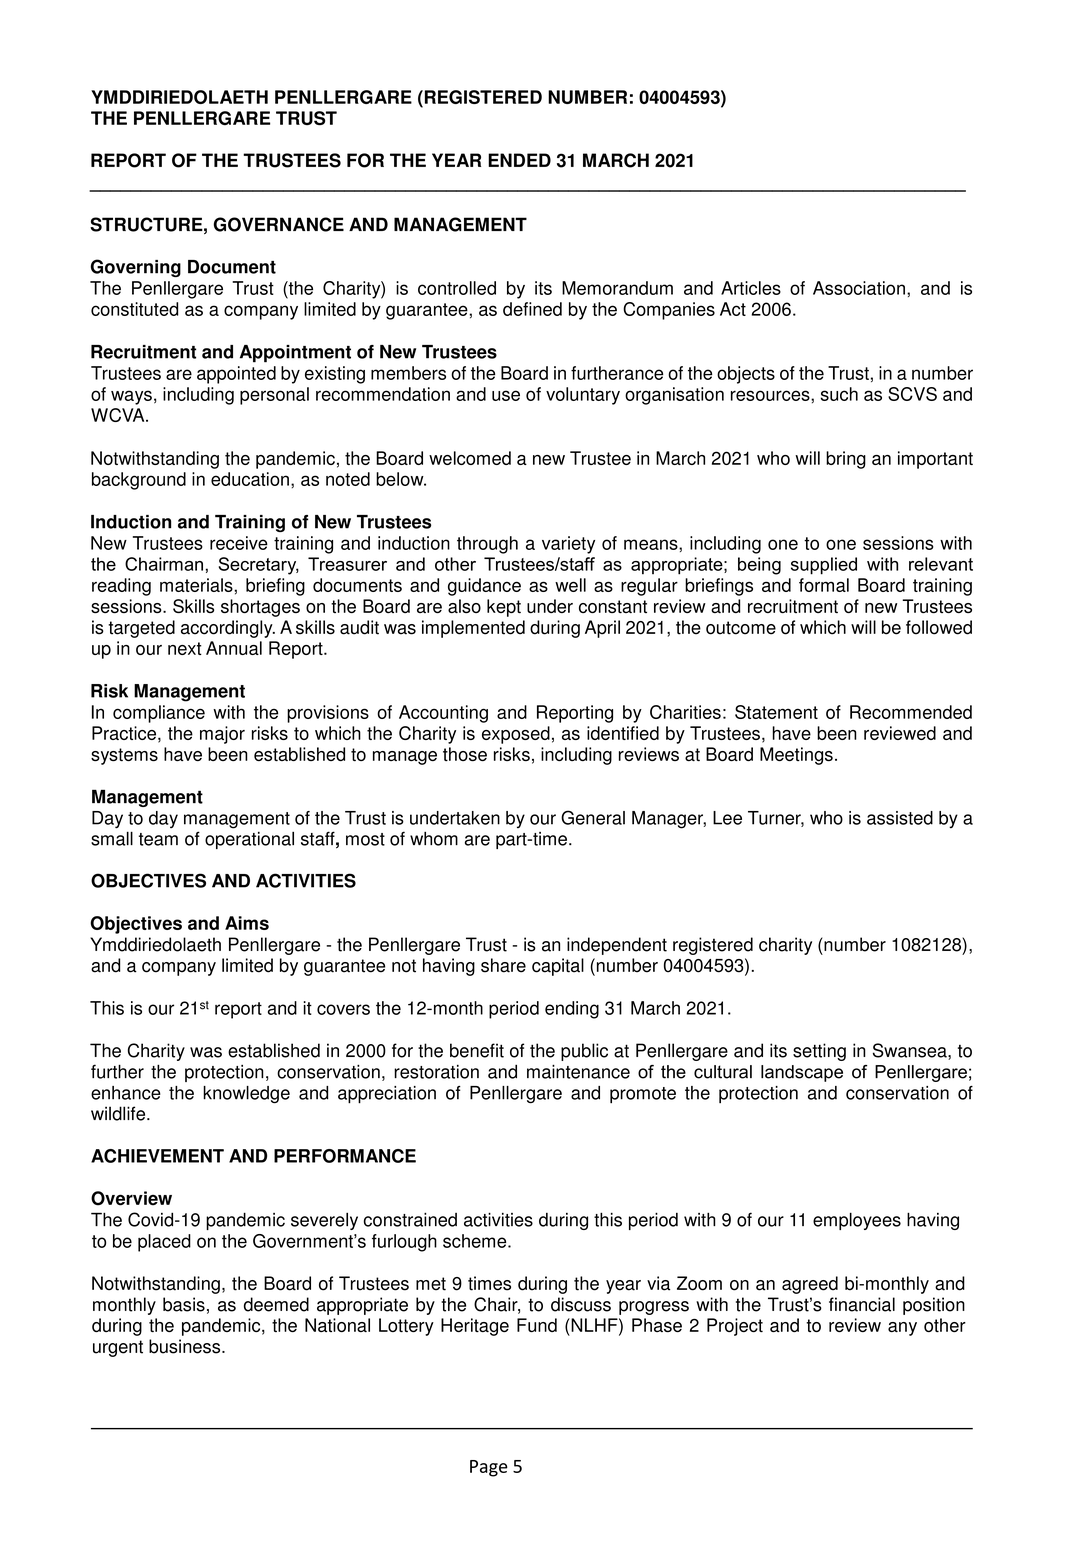 This screenshot has height=1541, width=1089. I want to click on defined, so click(532, 309).
